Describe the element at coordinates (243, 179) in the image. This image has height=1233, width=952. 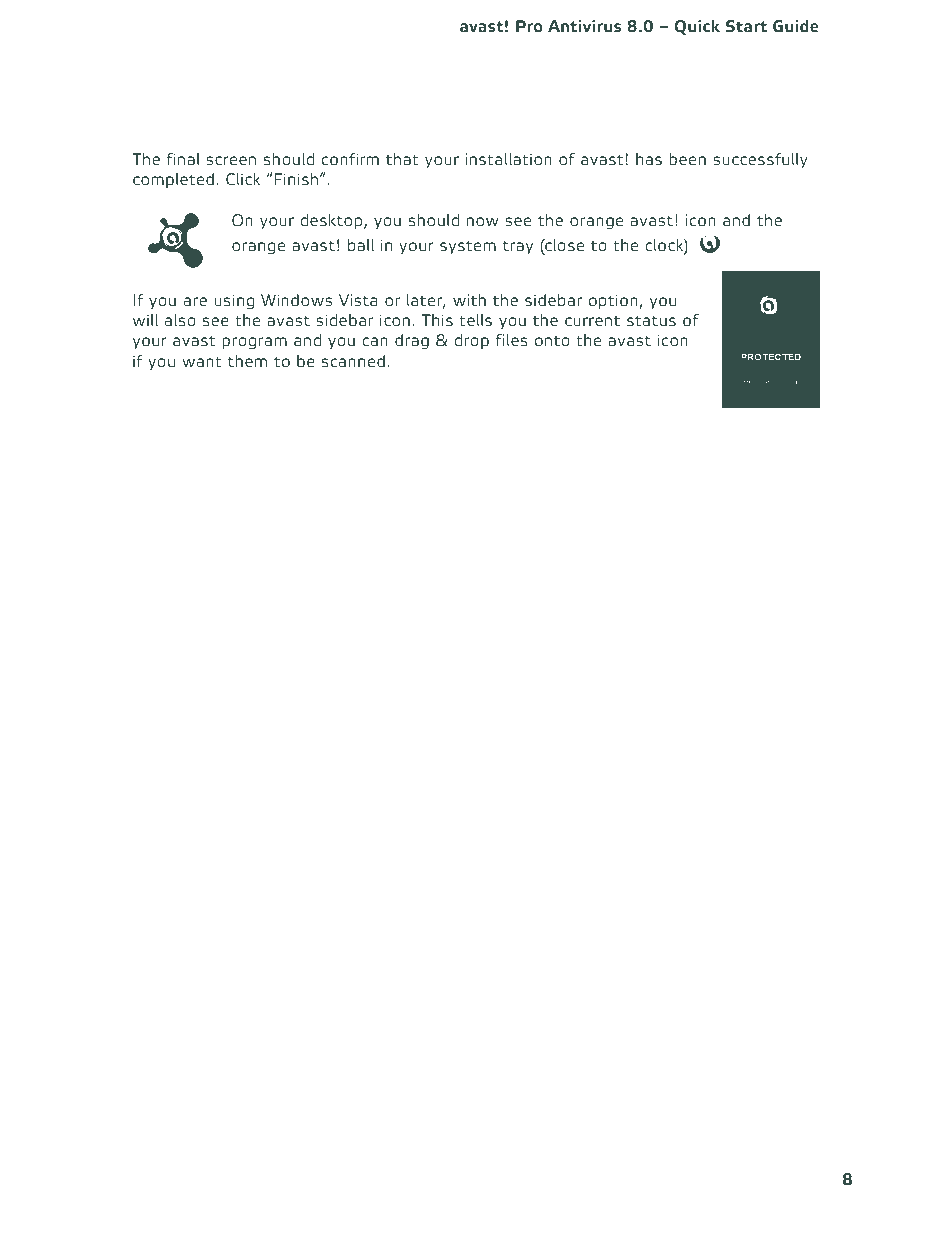
I see `Click` at that location.
